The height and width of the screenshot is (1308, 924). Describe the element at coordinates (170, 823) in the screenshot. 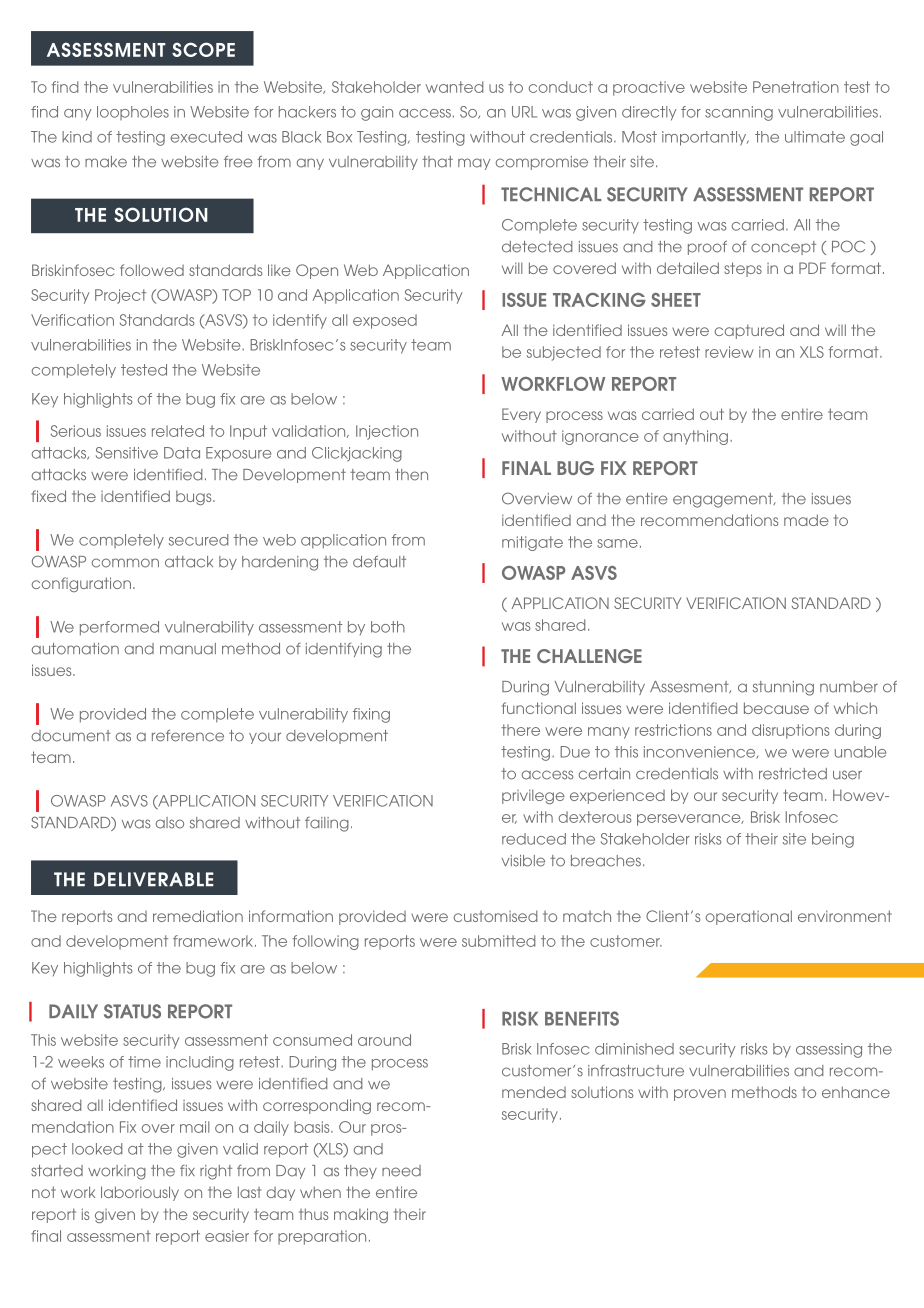

I see `also` at that location.
